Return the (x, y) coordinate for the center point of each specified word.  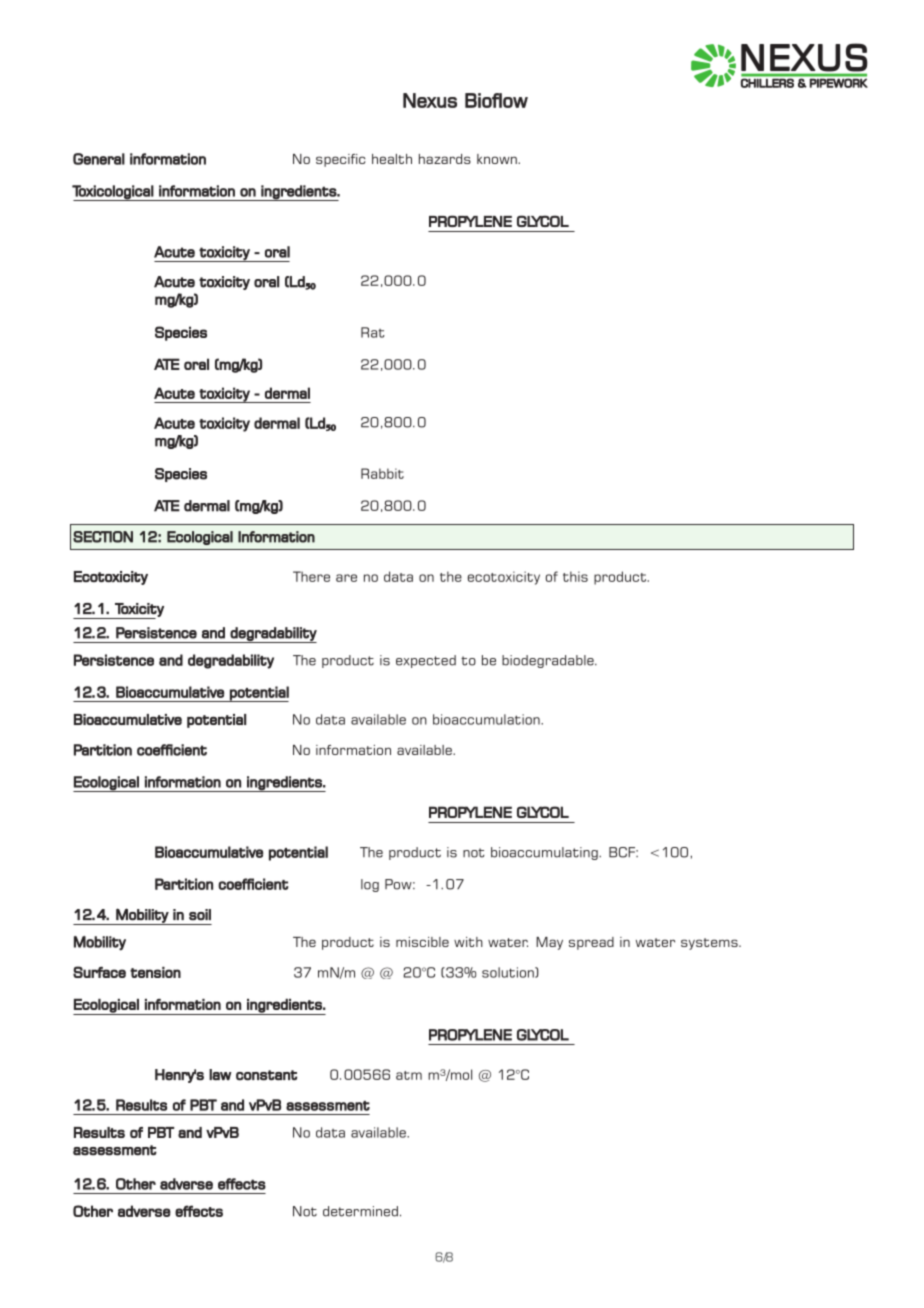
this (575, 576)
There (311, 576)
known (498, 159)
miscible (422, 942)
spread (591, 943)
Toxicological (113, 193)
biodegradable (549, 661)
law (220, 1075)
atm (409, 1075)
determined (360, 1211)
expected (426, 661)
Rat (373, 332)
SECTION (103, 537)
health (392, 159)
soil (200, 915)
